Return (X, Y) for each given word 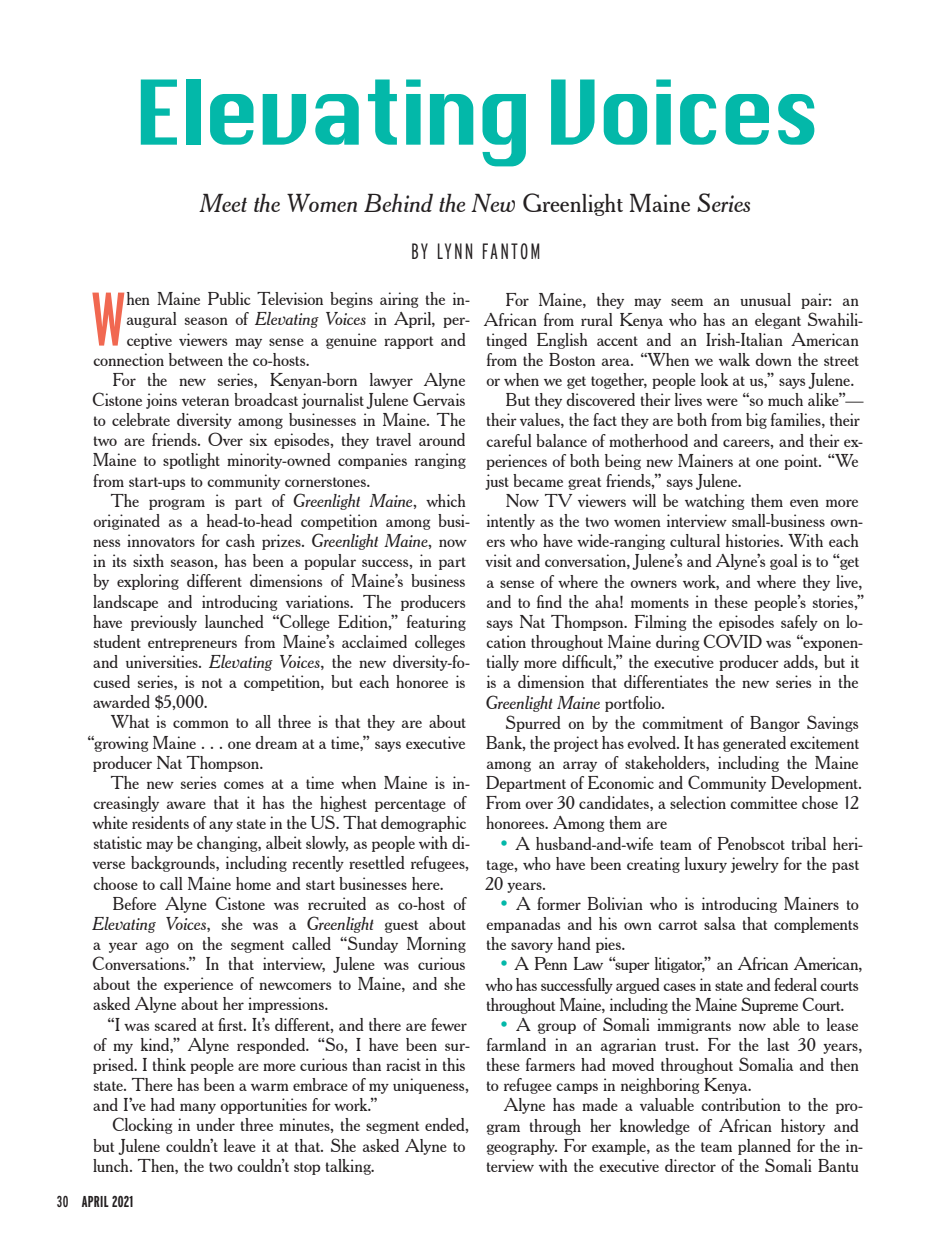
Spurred (533, 723)
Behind (398, 203)
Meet (223, 203)
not (212, 683)
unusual (765, 299)
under (215, 1124)
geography (522, 1147)
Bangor (775, 724)
